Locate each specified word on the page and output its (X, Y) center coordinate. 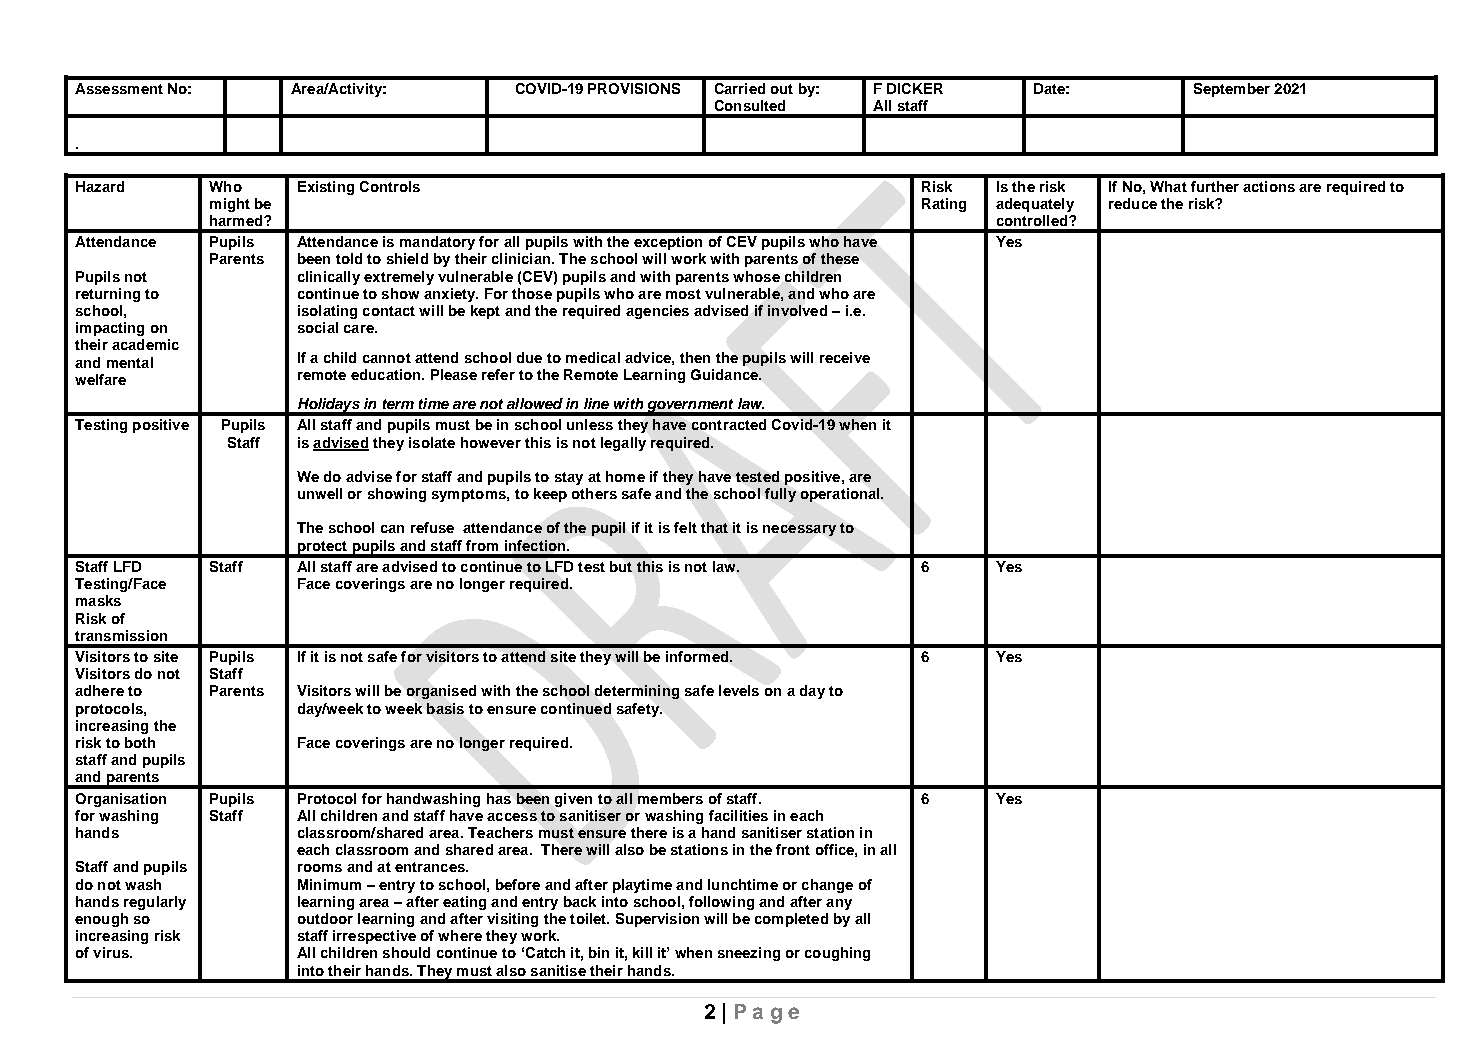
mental (130, 362)
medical (593, 357)
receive (845, 357)
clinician (522, 258)
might (230, 205)
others (594, 493)
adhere (99, 690)
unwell (320, 493)
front (793, 849)
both (140, 742)
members (670, 798)
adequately (1035, 205)
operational (841, 495)
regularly (155, 903)
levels (739, 690)
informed (698, 656)
